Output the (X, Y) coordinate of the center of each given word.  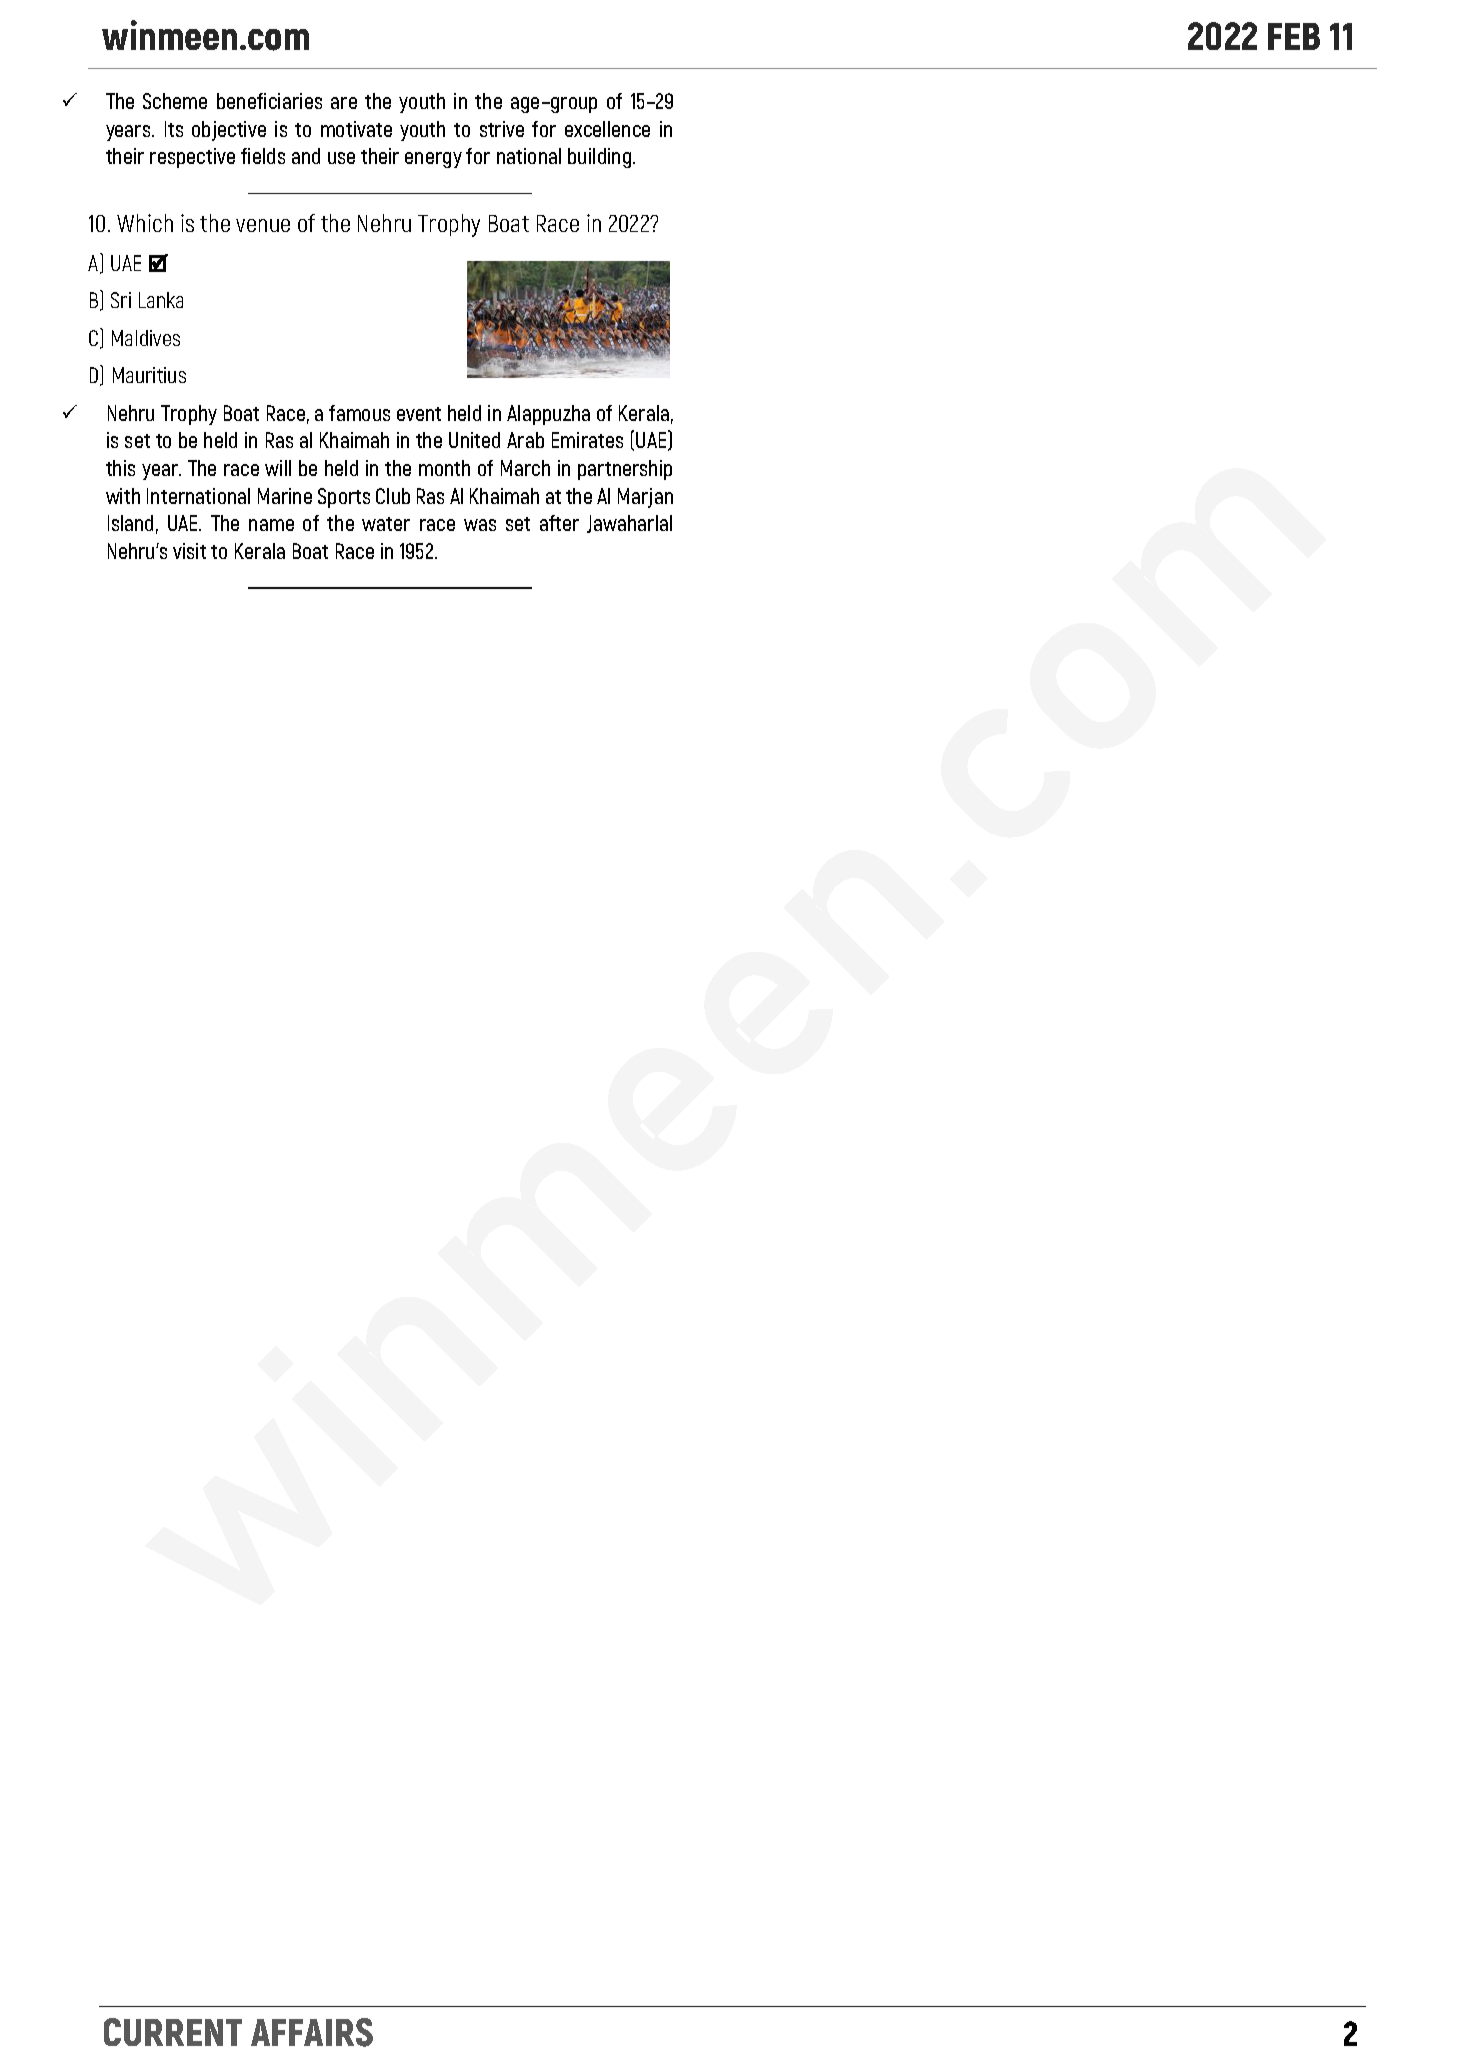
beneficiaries (269, 101)
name (271, 525)
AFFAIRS (312, 2032)
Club (393, 496)
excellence (607, 129)
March (525, 468)
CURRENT (173, 2032)
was (480, 525)
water (386, 524)
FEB (1294, 36)
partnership (625, 470)
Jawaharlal (629, 524)
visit (189, 551)
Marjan (645, 498)
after (559, 523)
